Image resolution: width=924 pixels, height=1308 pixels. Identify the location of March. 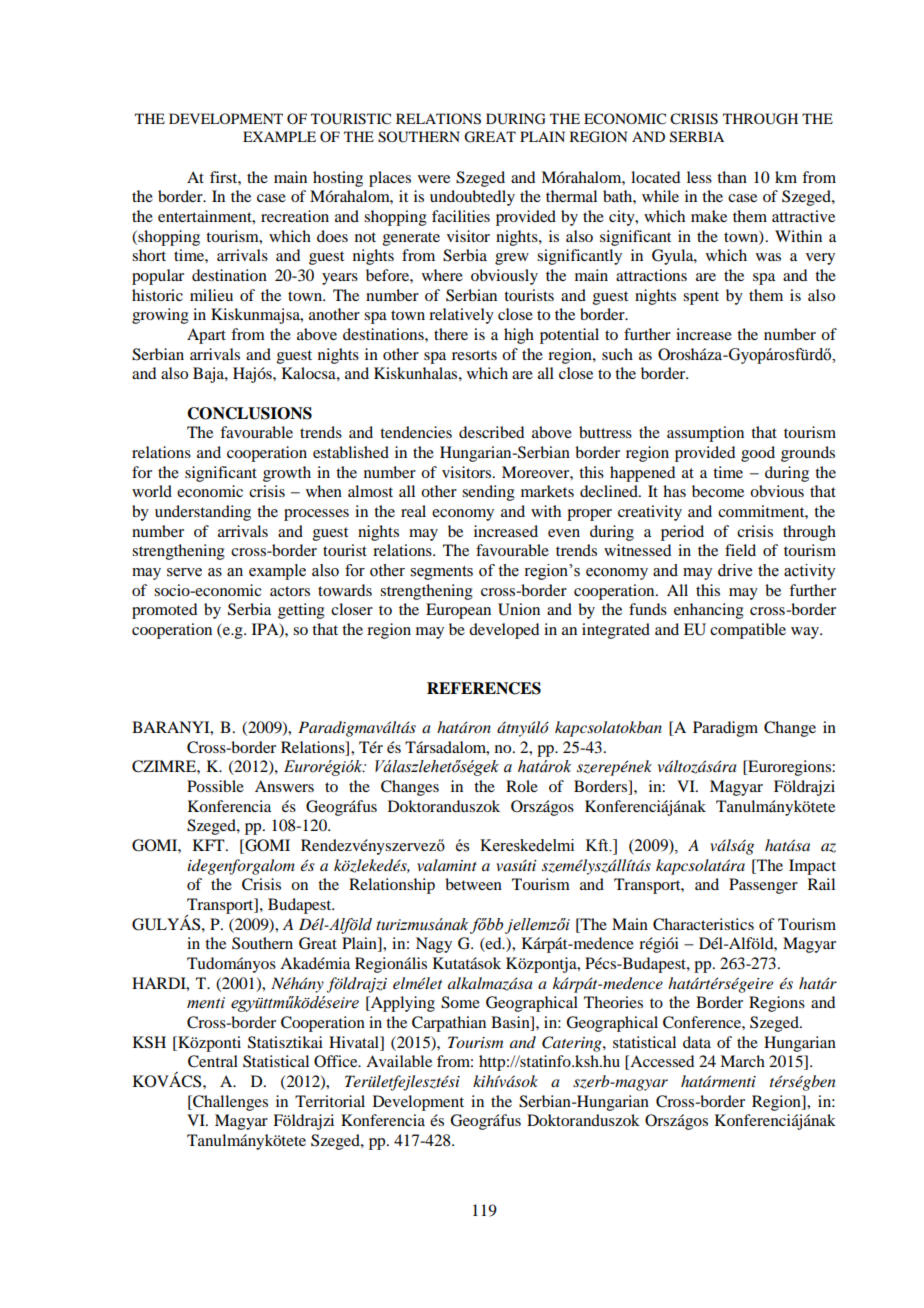
(742, 1061).
